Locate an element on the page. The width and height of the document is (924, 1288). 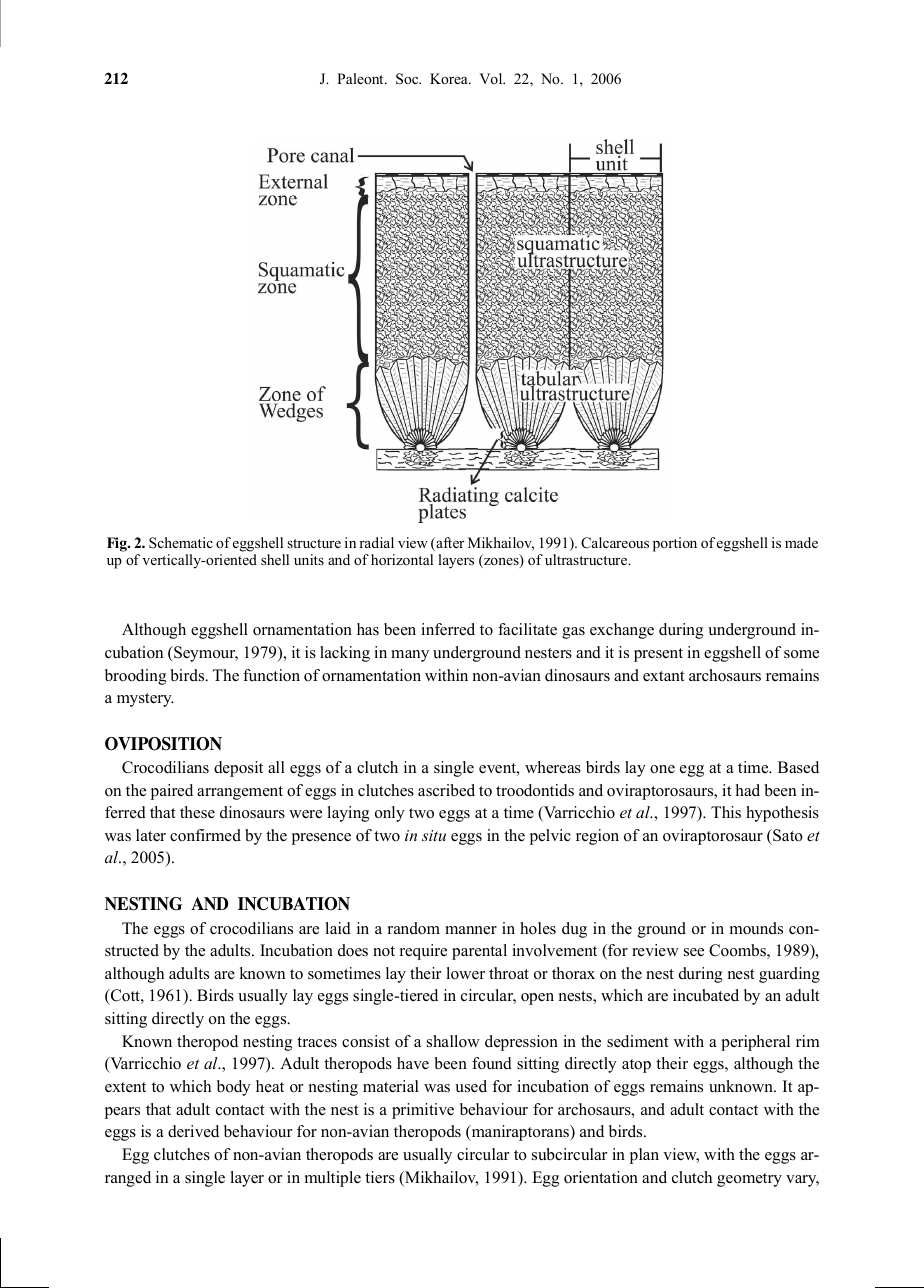
made is located at coordinates (801, 542).
